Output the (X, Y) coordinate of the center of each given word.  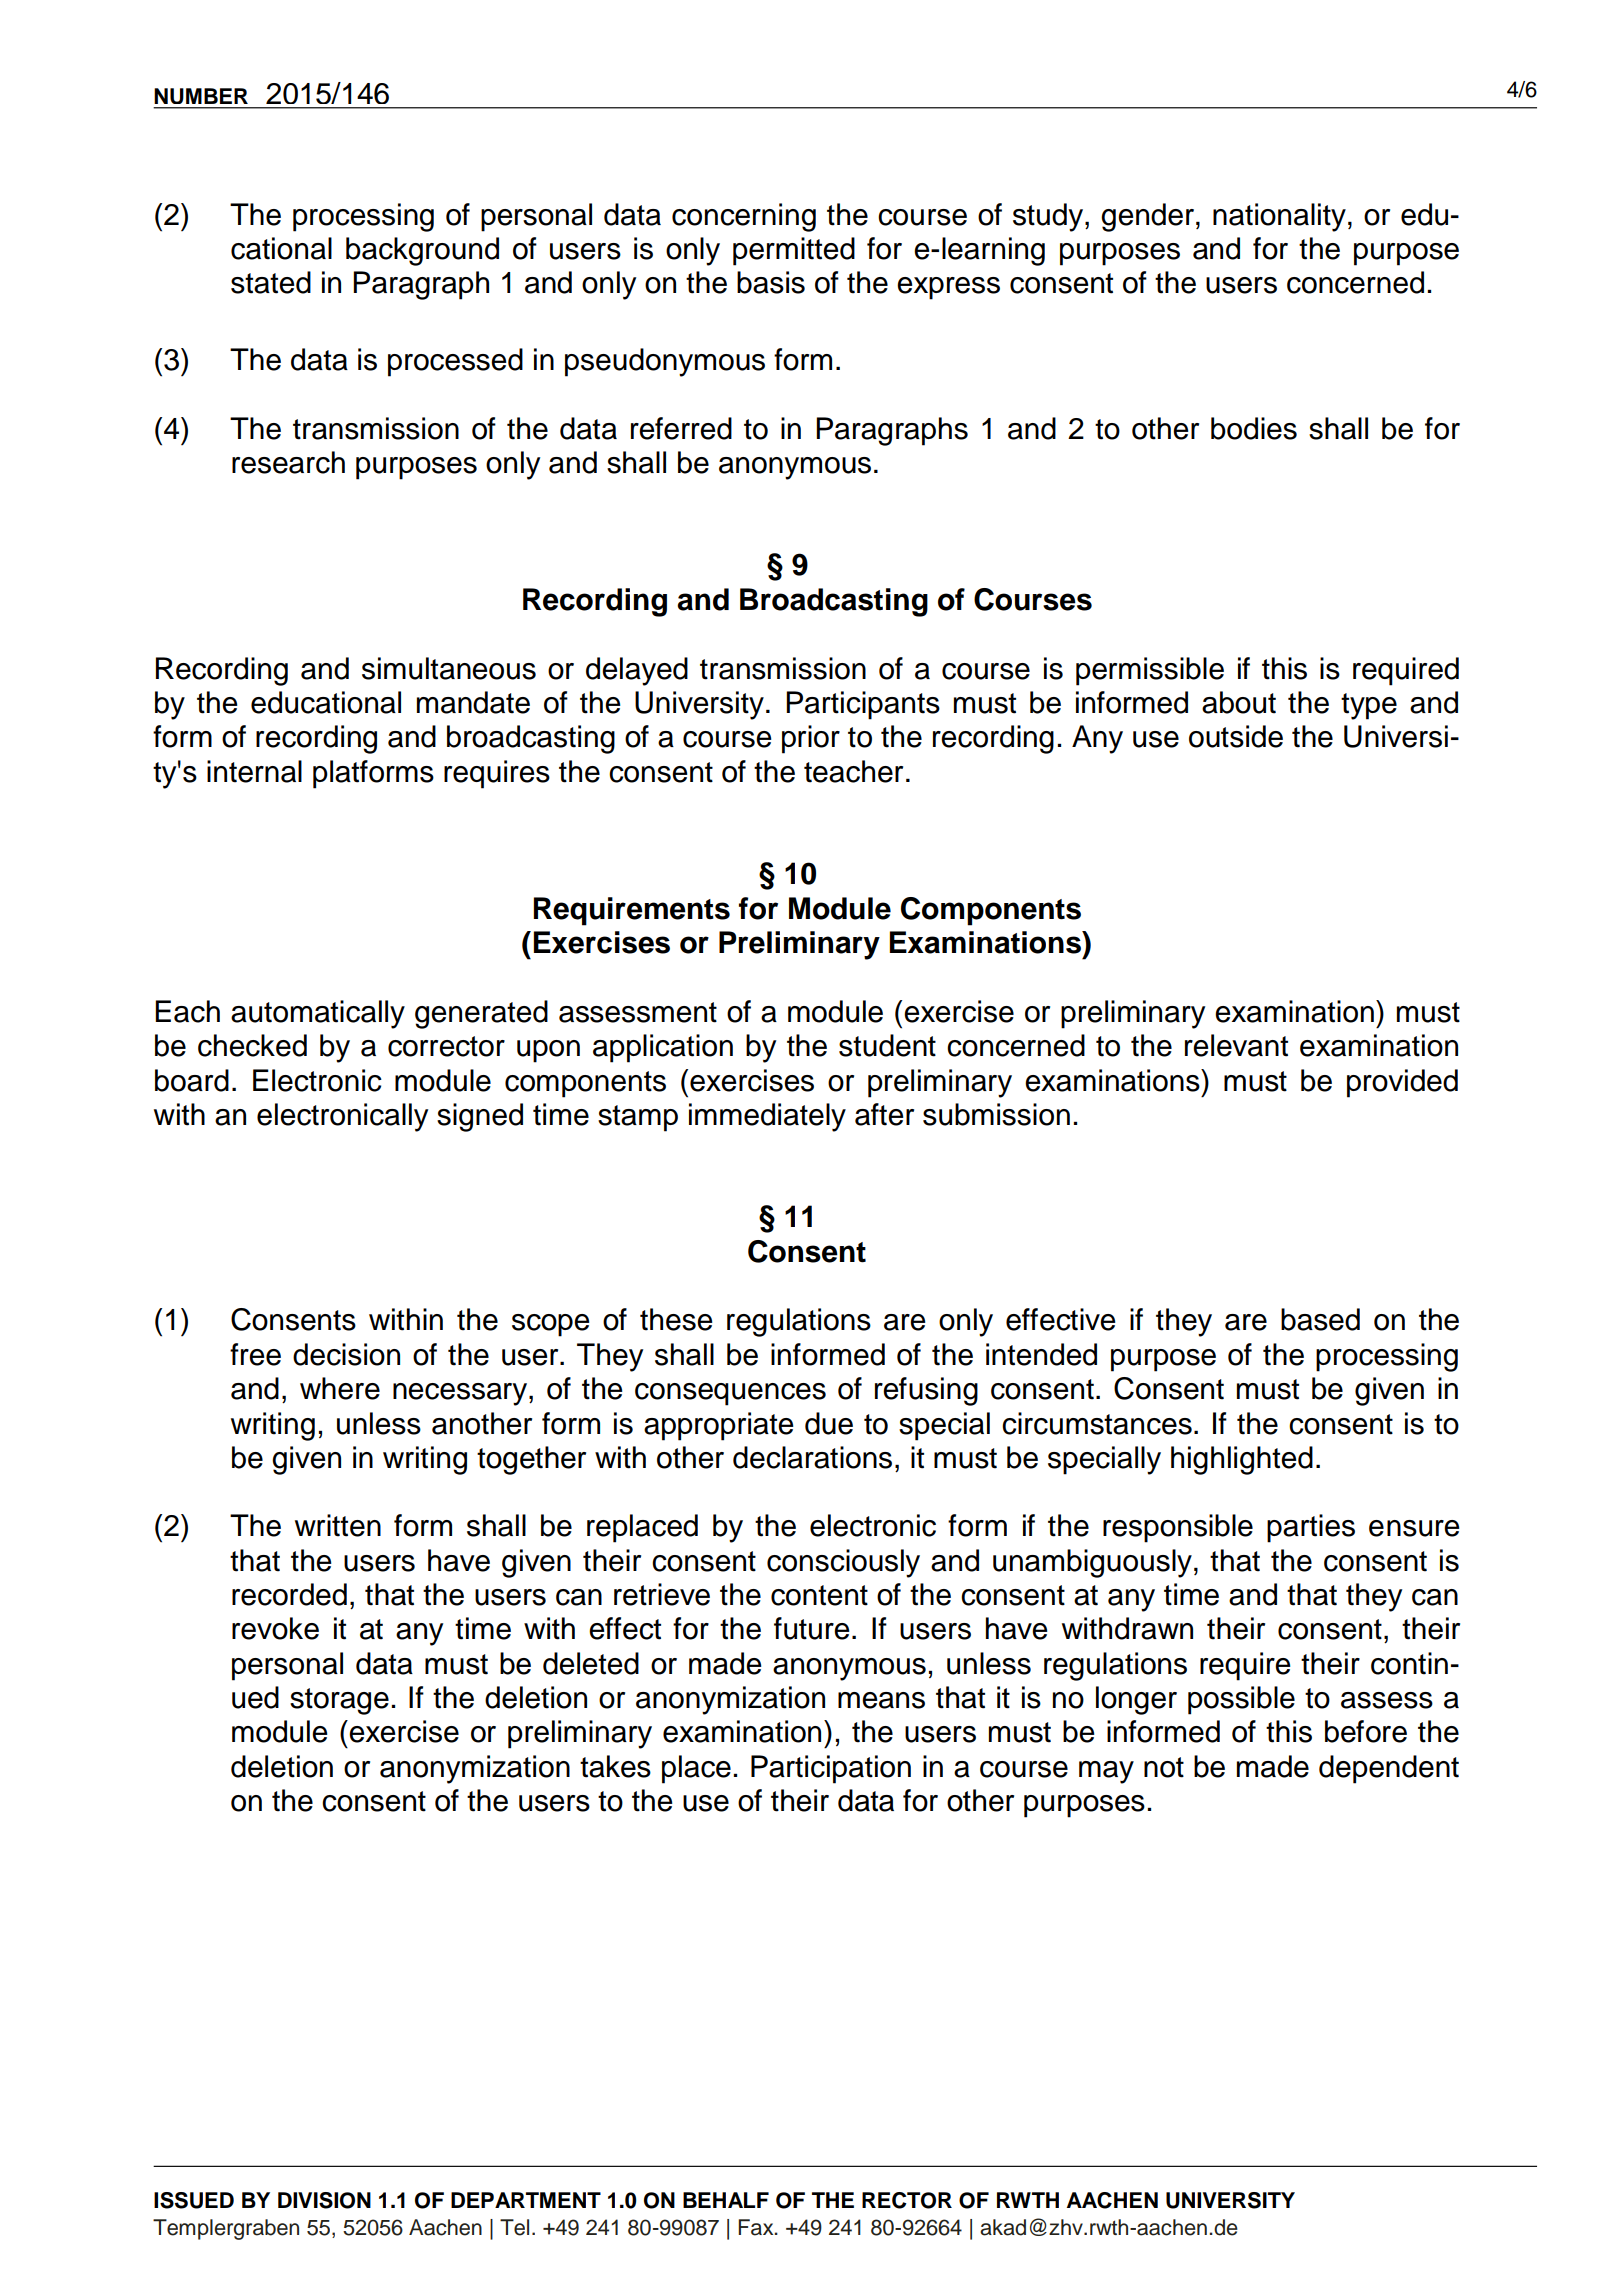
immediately (767, 1117)
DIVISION (324, 2200)
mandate (473, 702)
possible (1241, 1700)
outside (1236, 736)
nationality (1279, 217)
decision (346, 1354)
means (881, 1700)
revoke (275, 1628)
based (1320, 1319)
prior (811, 739)
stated (271, 282)
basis (771, 282)
